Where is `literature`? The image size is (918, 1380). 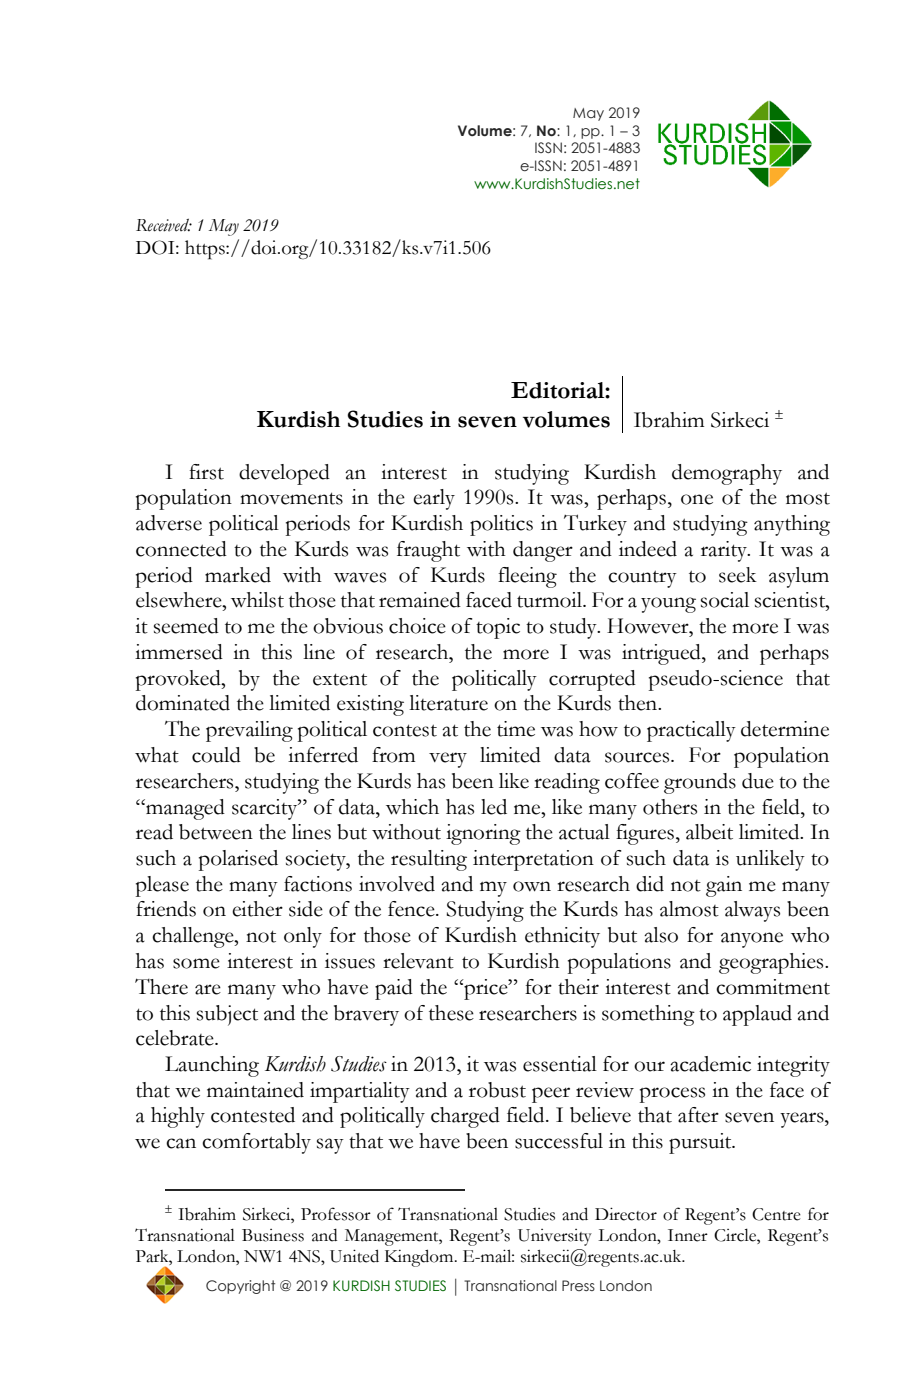 literature is located at coordinates (448, 703).
